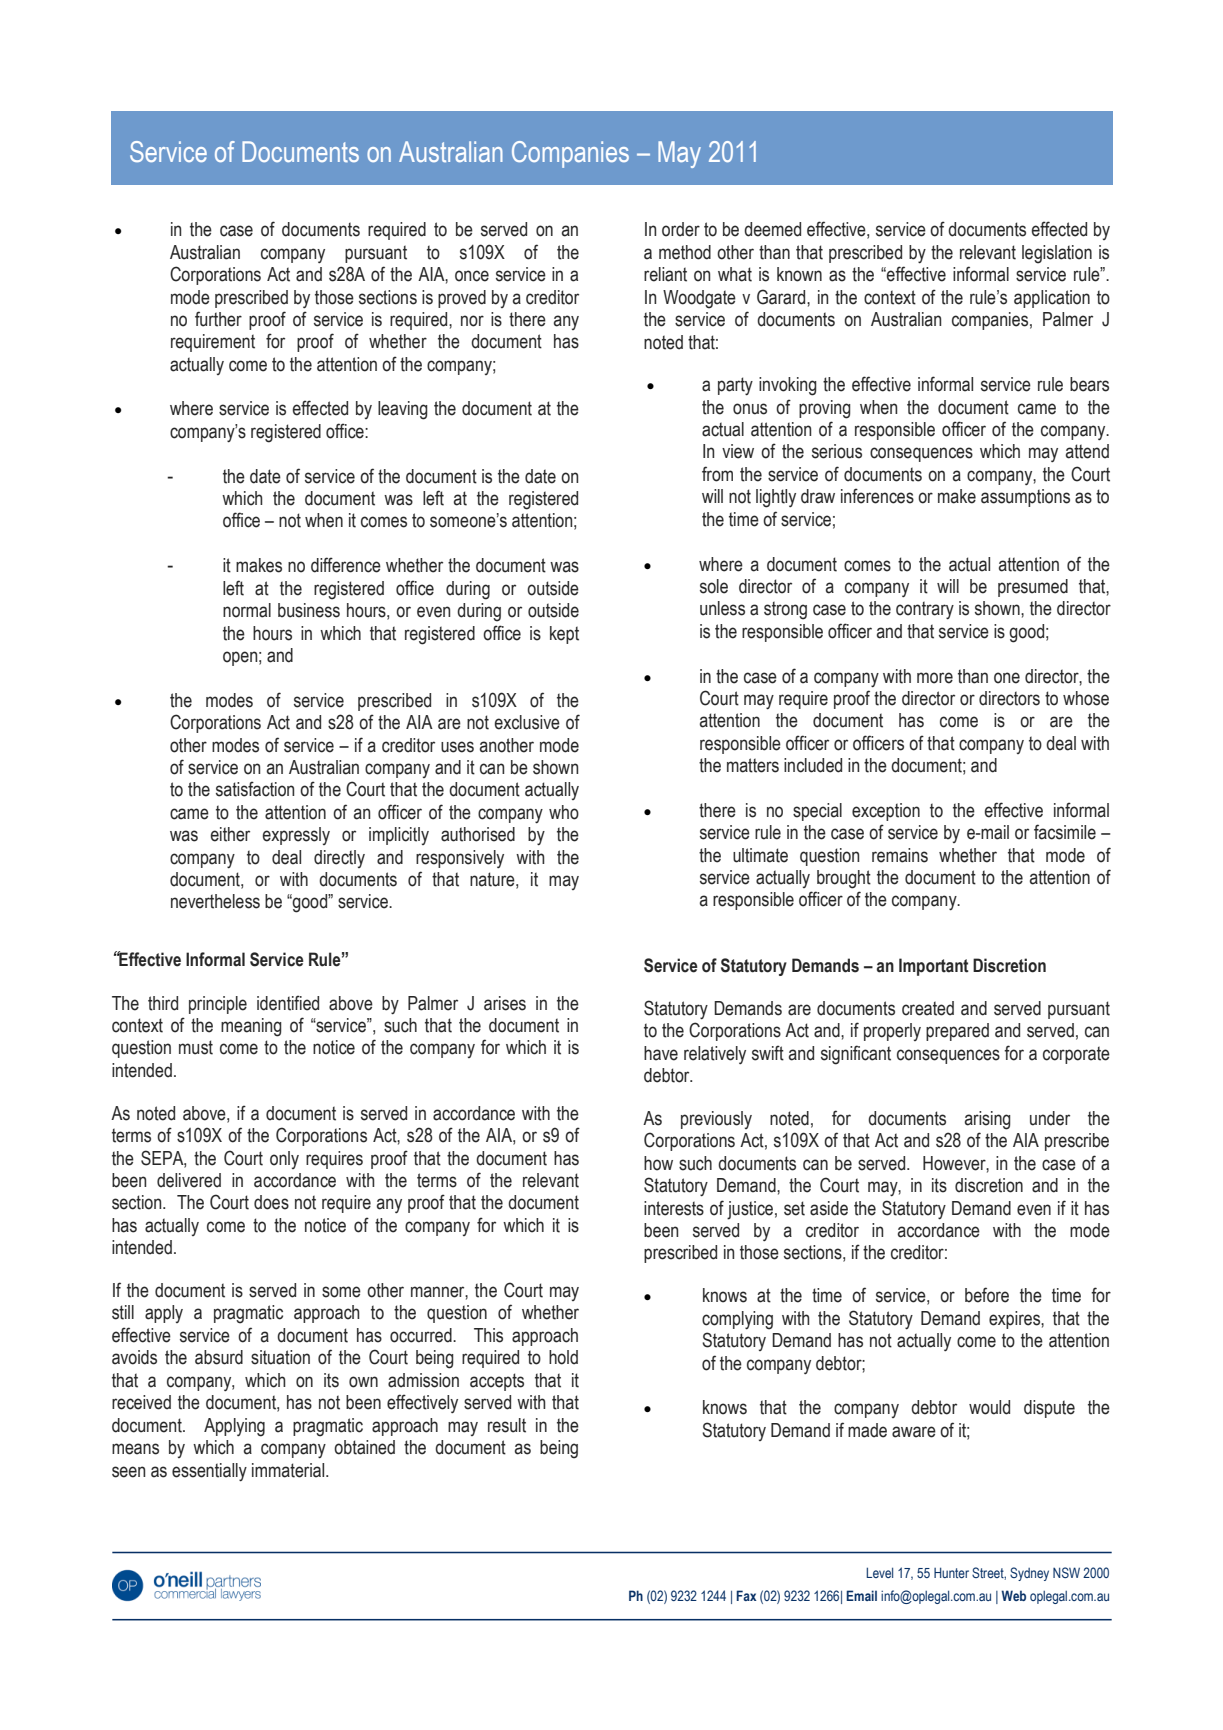 The width and height of the page is (1223, 1730). I want to click on essentially, so click(209, 1472).
